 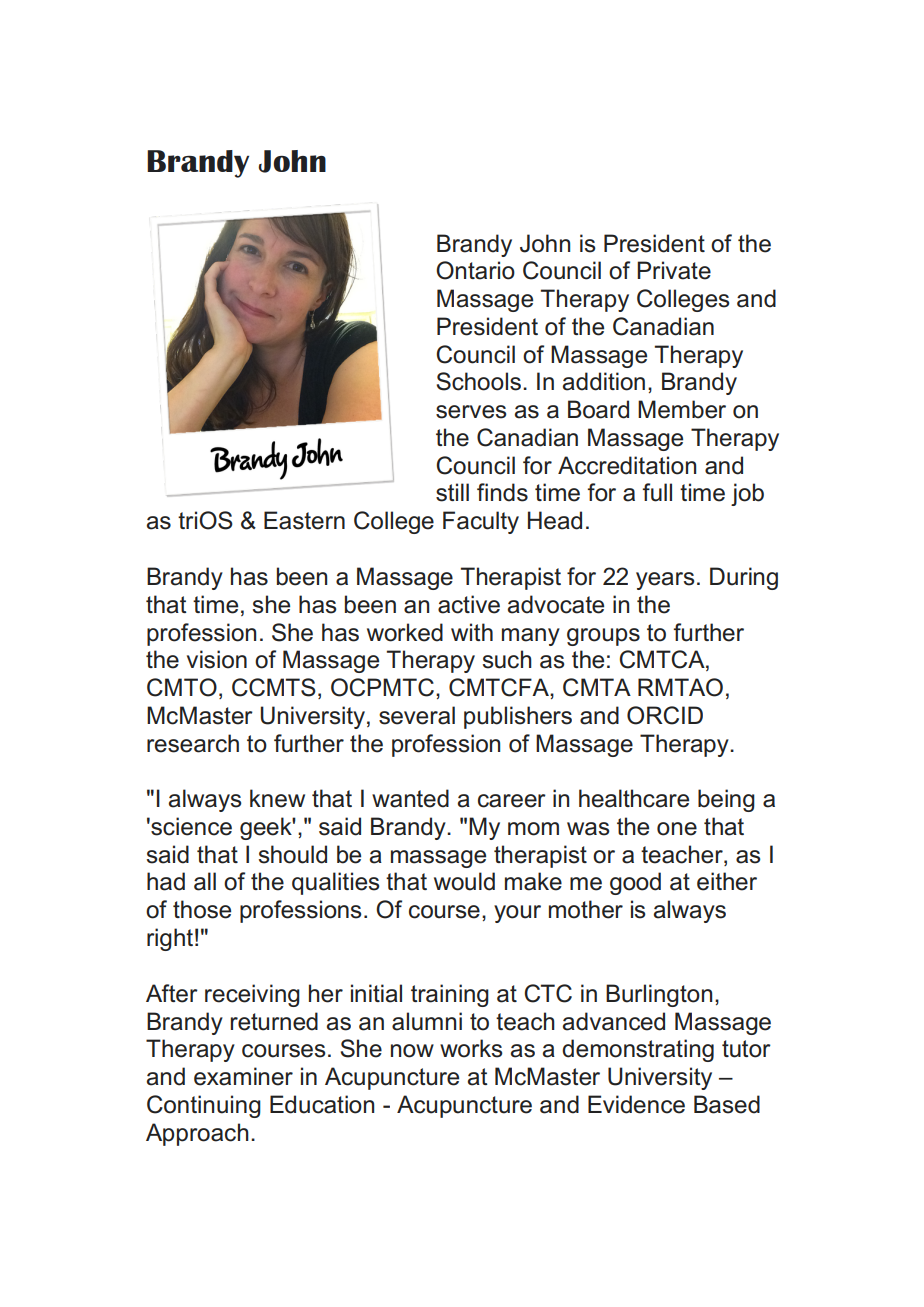 What do you see at coordinates (417, 715) in the screenshot?
I see `several` at bounding box center [417, 715].
